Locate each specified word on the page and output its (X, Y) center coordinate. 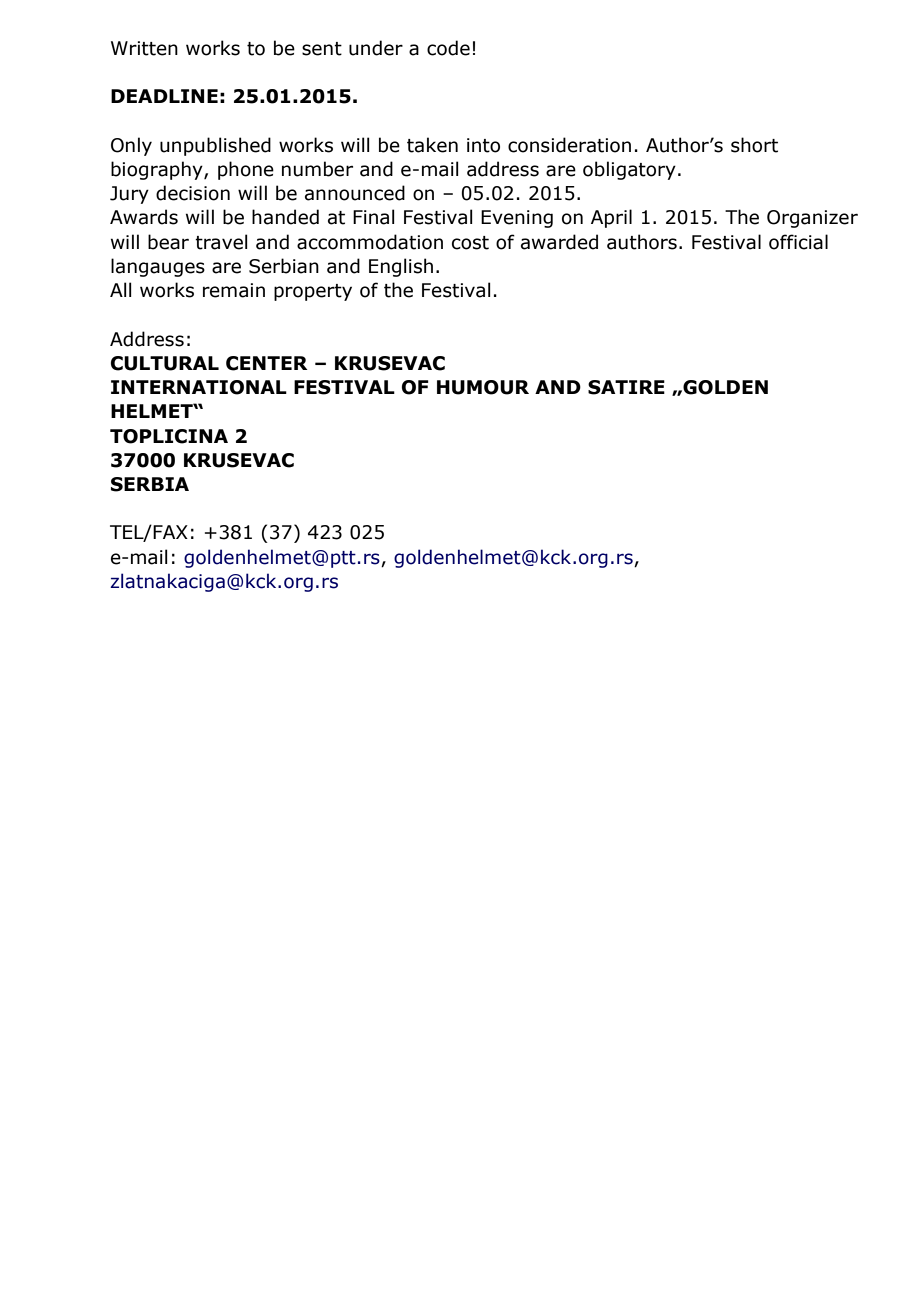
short (754, 145)
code (448, 48)
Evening (517, 219)
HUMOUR (483, 387)
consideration (569, 145)
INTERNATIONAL (199, 387)
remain (234, 290)
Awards (144, 217)
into (483, 145)
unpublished (215, 146)
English (401, 267)
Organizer (812, 219)
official (798, 242)
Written (144, 48)
